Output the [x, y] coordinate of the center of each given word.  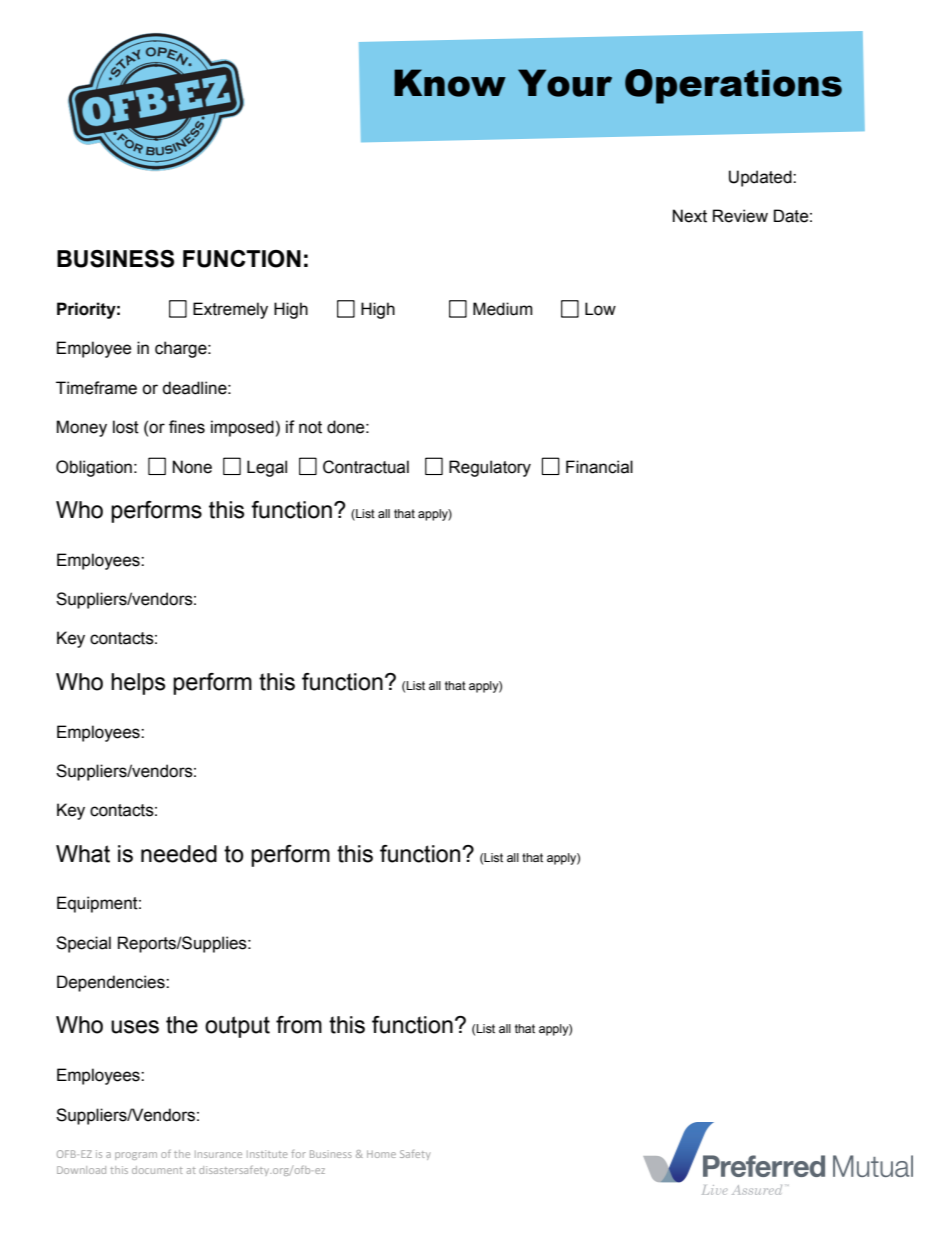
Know [450, 83]
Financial [599, 467]
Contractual [366, 467]
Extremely [230, 310]
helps [138, 684]
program [136, 1156]
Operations [733, 86]
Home [381, 1154]
